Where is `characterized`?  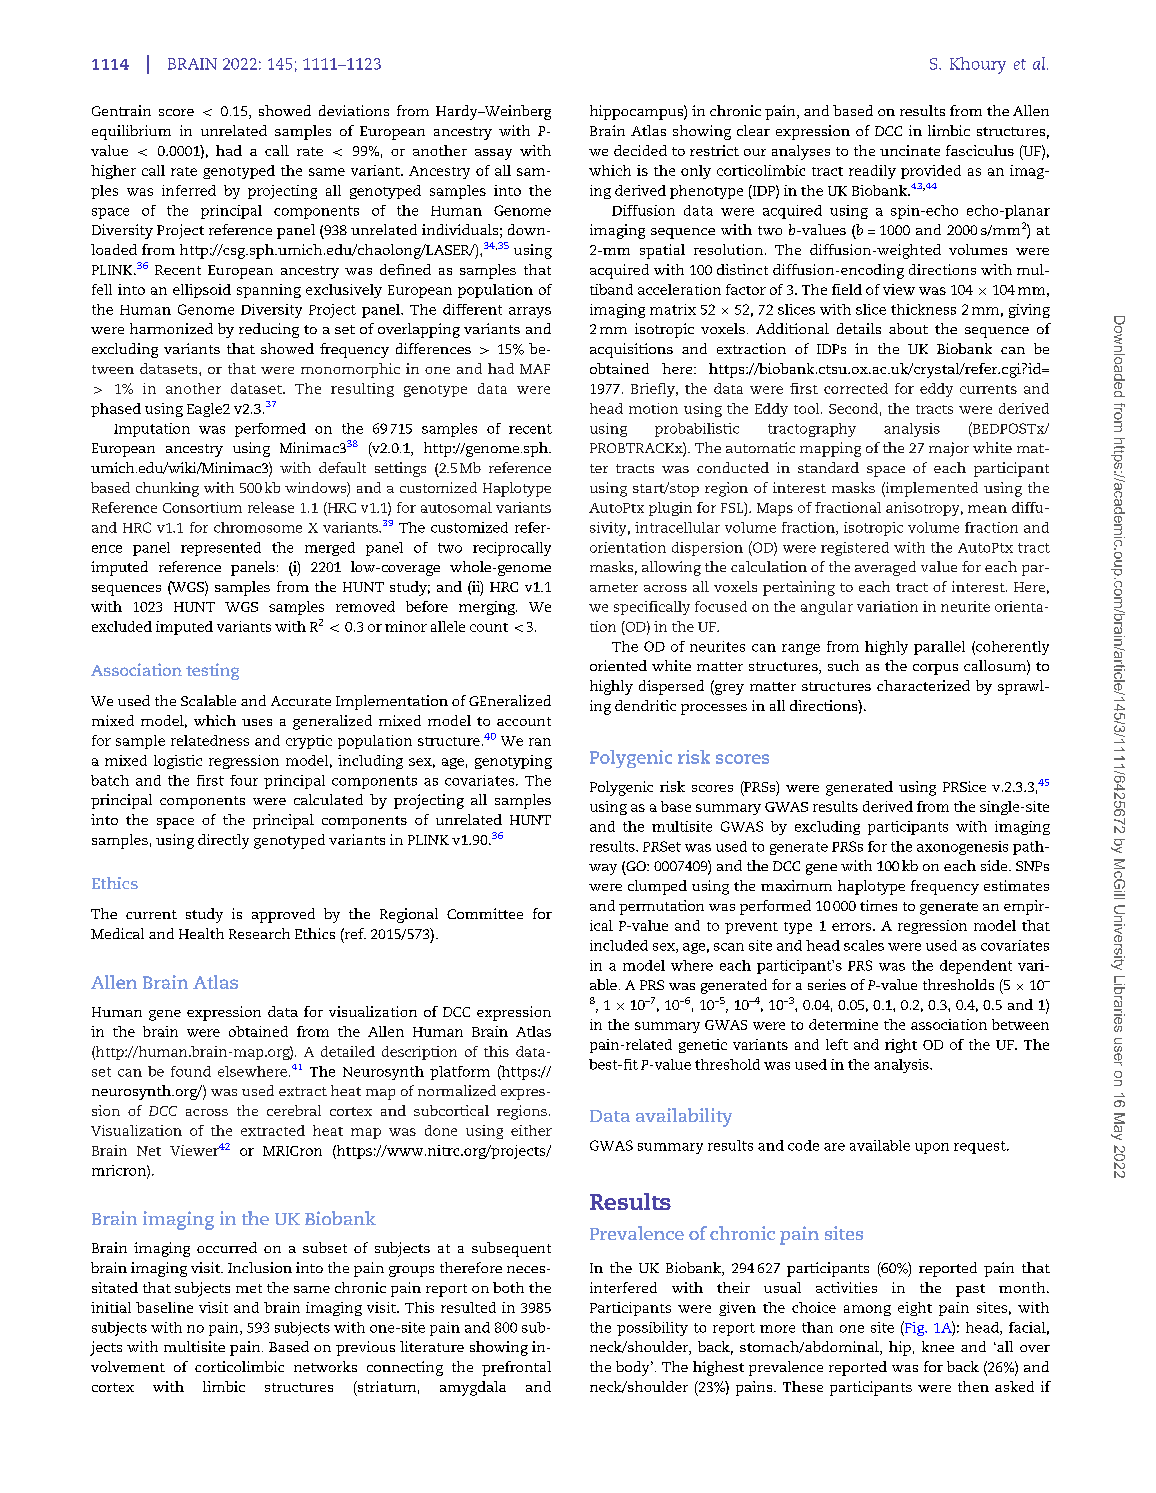 characterized is located at coordinates (923, 685).
